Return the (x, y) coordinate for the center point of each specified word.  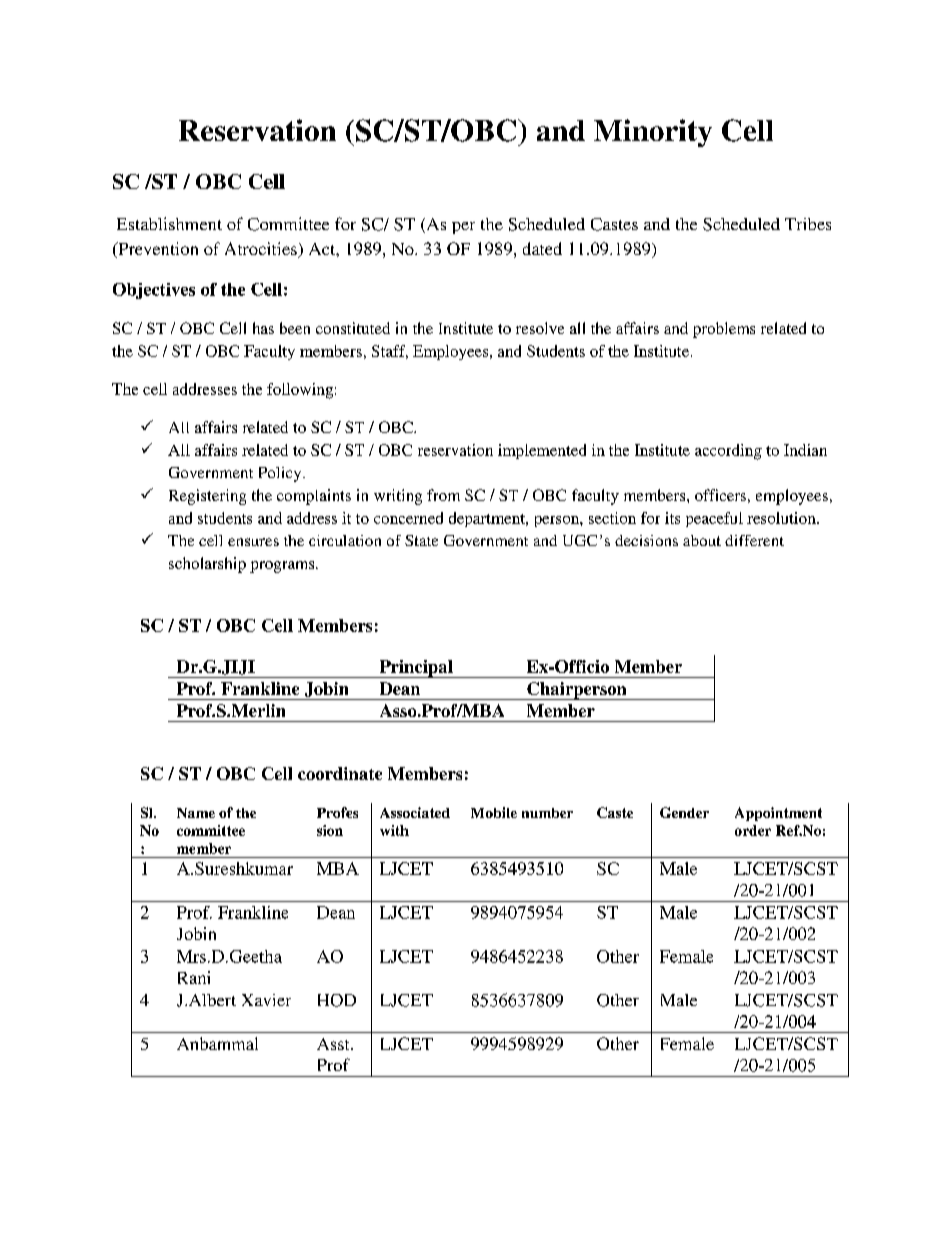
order (753, 830)
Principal (416, 669)
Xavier (266, 1000)
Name (196, 813)
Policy (281, 474)
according (728, 452)
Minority (653, 133)
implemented (542, 451)
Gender (684, 812)
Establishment (169, 223)
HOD (337, 1000)
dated (542, 248)
